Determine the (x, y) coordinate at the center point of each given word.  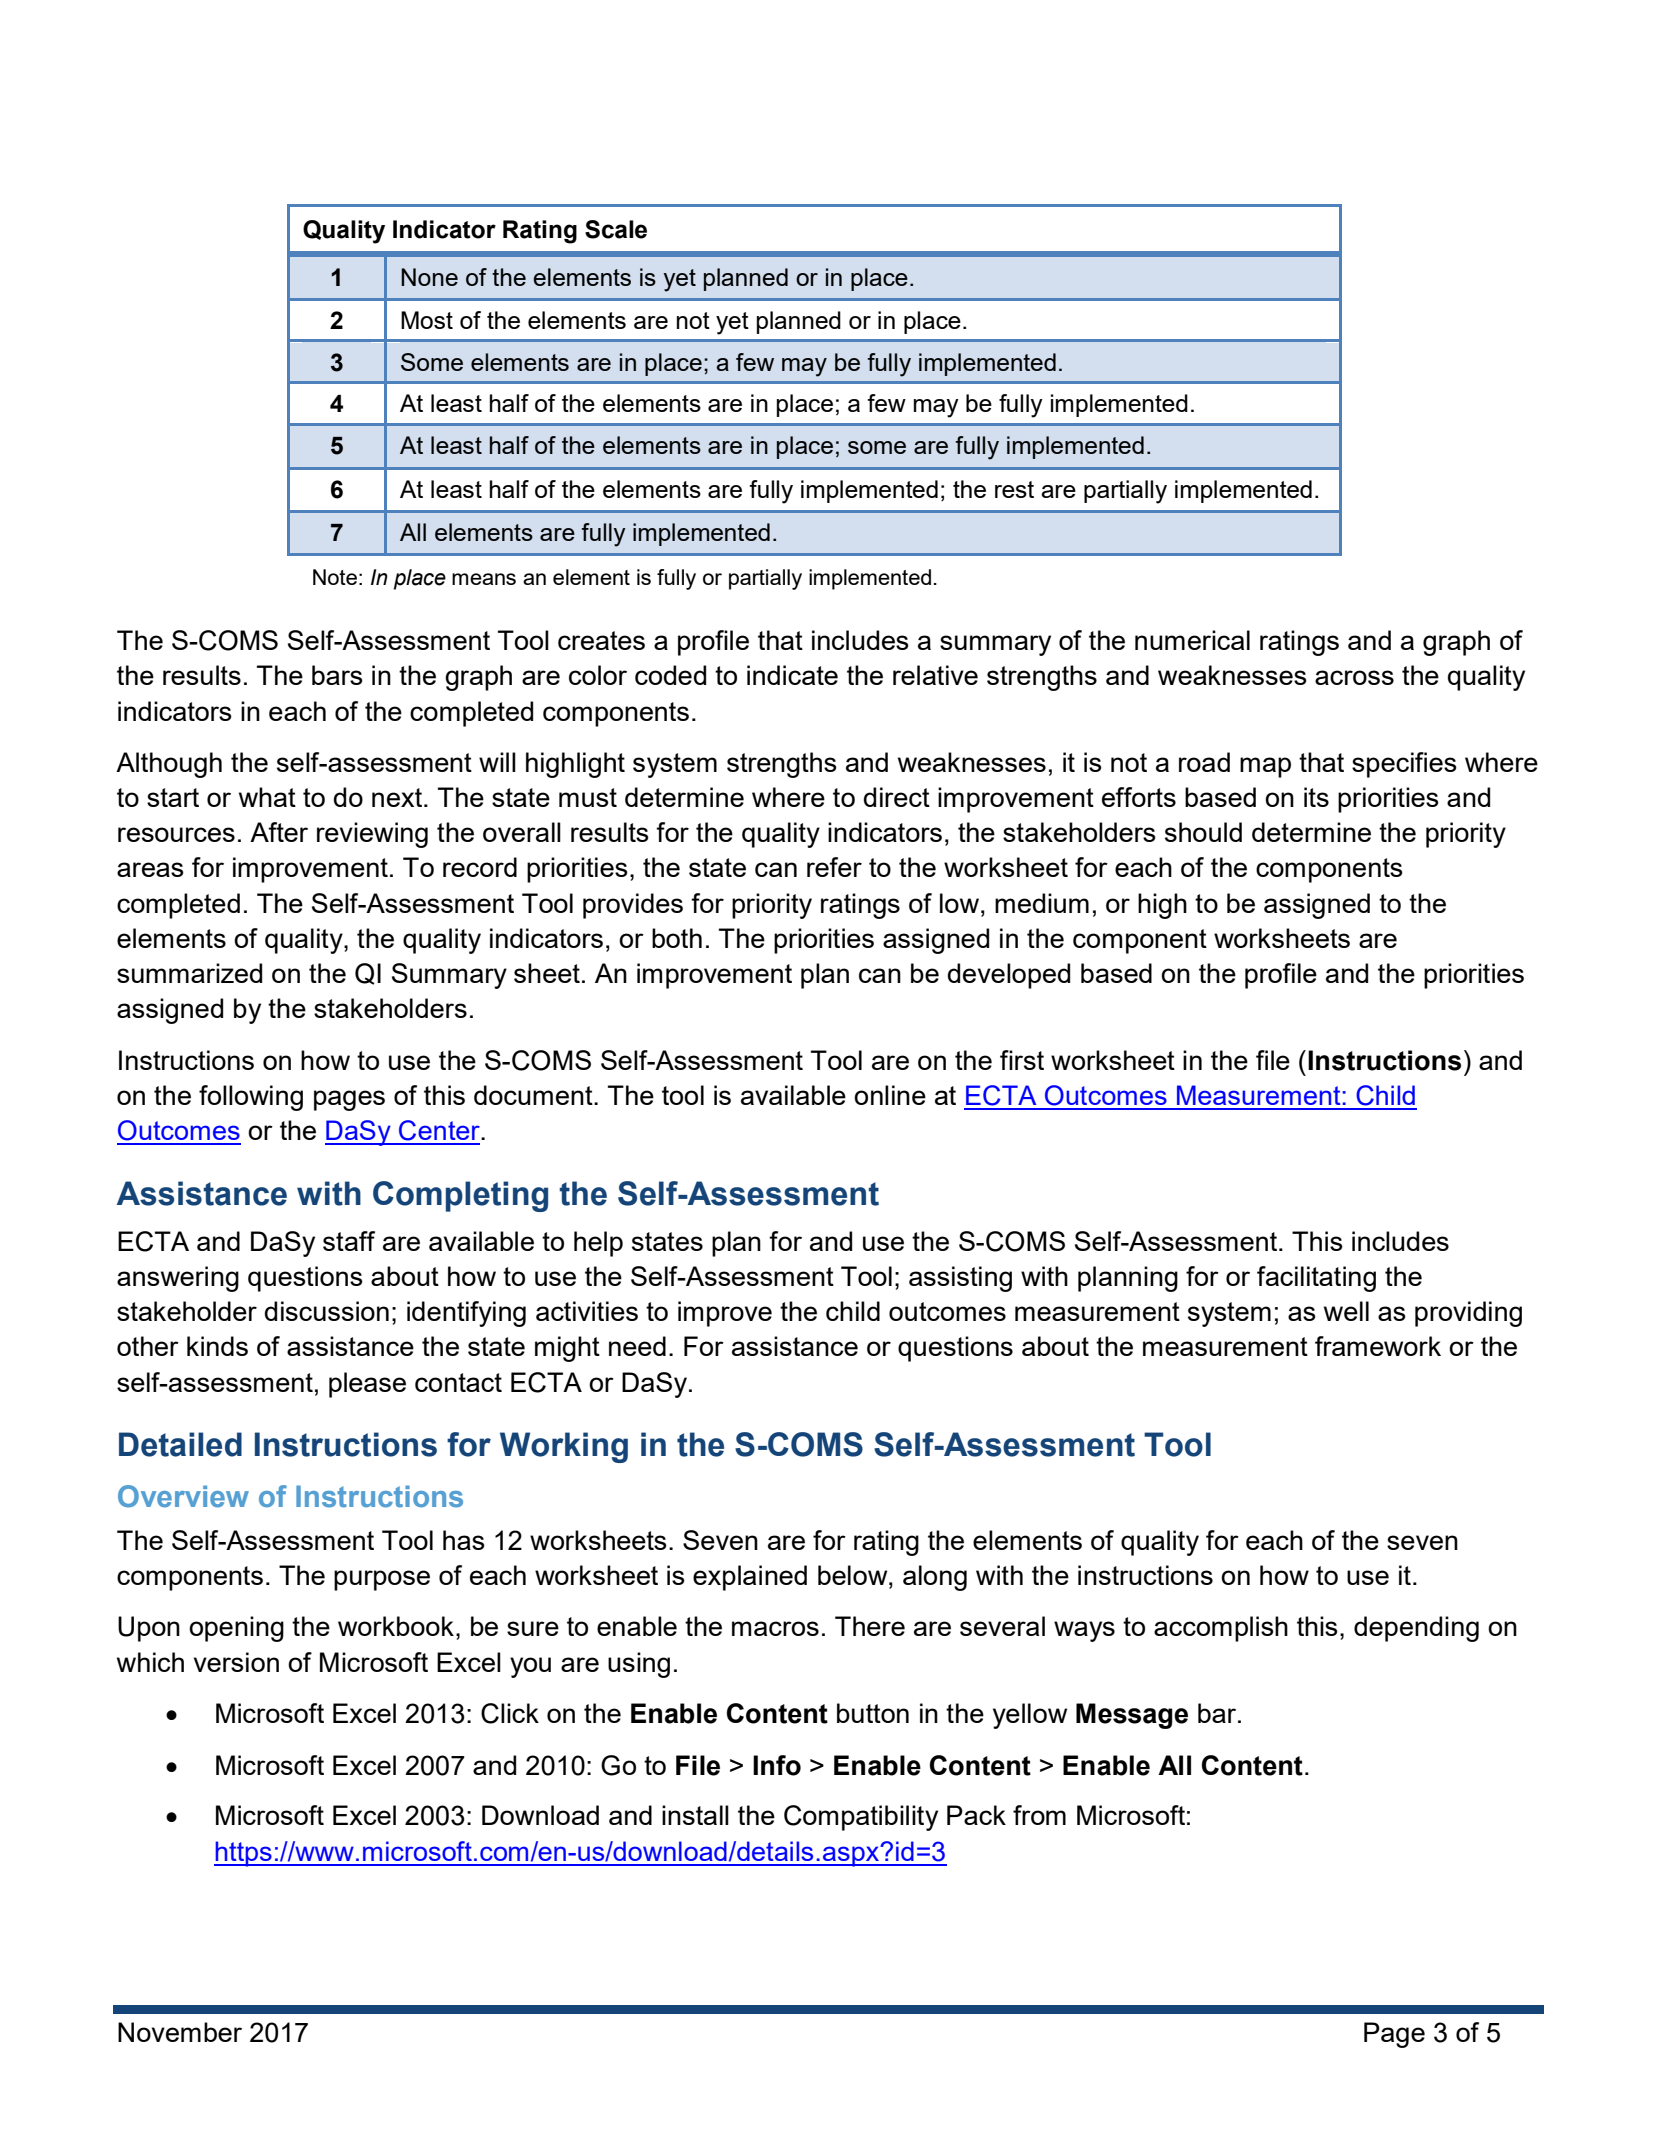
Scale (616, 229)
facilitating (1316, 1279)
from (1039, 1815)
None (429, 277)
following (251, 1098)
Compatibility (861, 1818)
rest (1014, 489)
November (180, 2032)
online (890, 1095)
